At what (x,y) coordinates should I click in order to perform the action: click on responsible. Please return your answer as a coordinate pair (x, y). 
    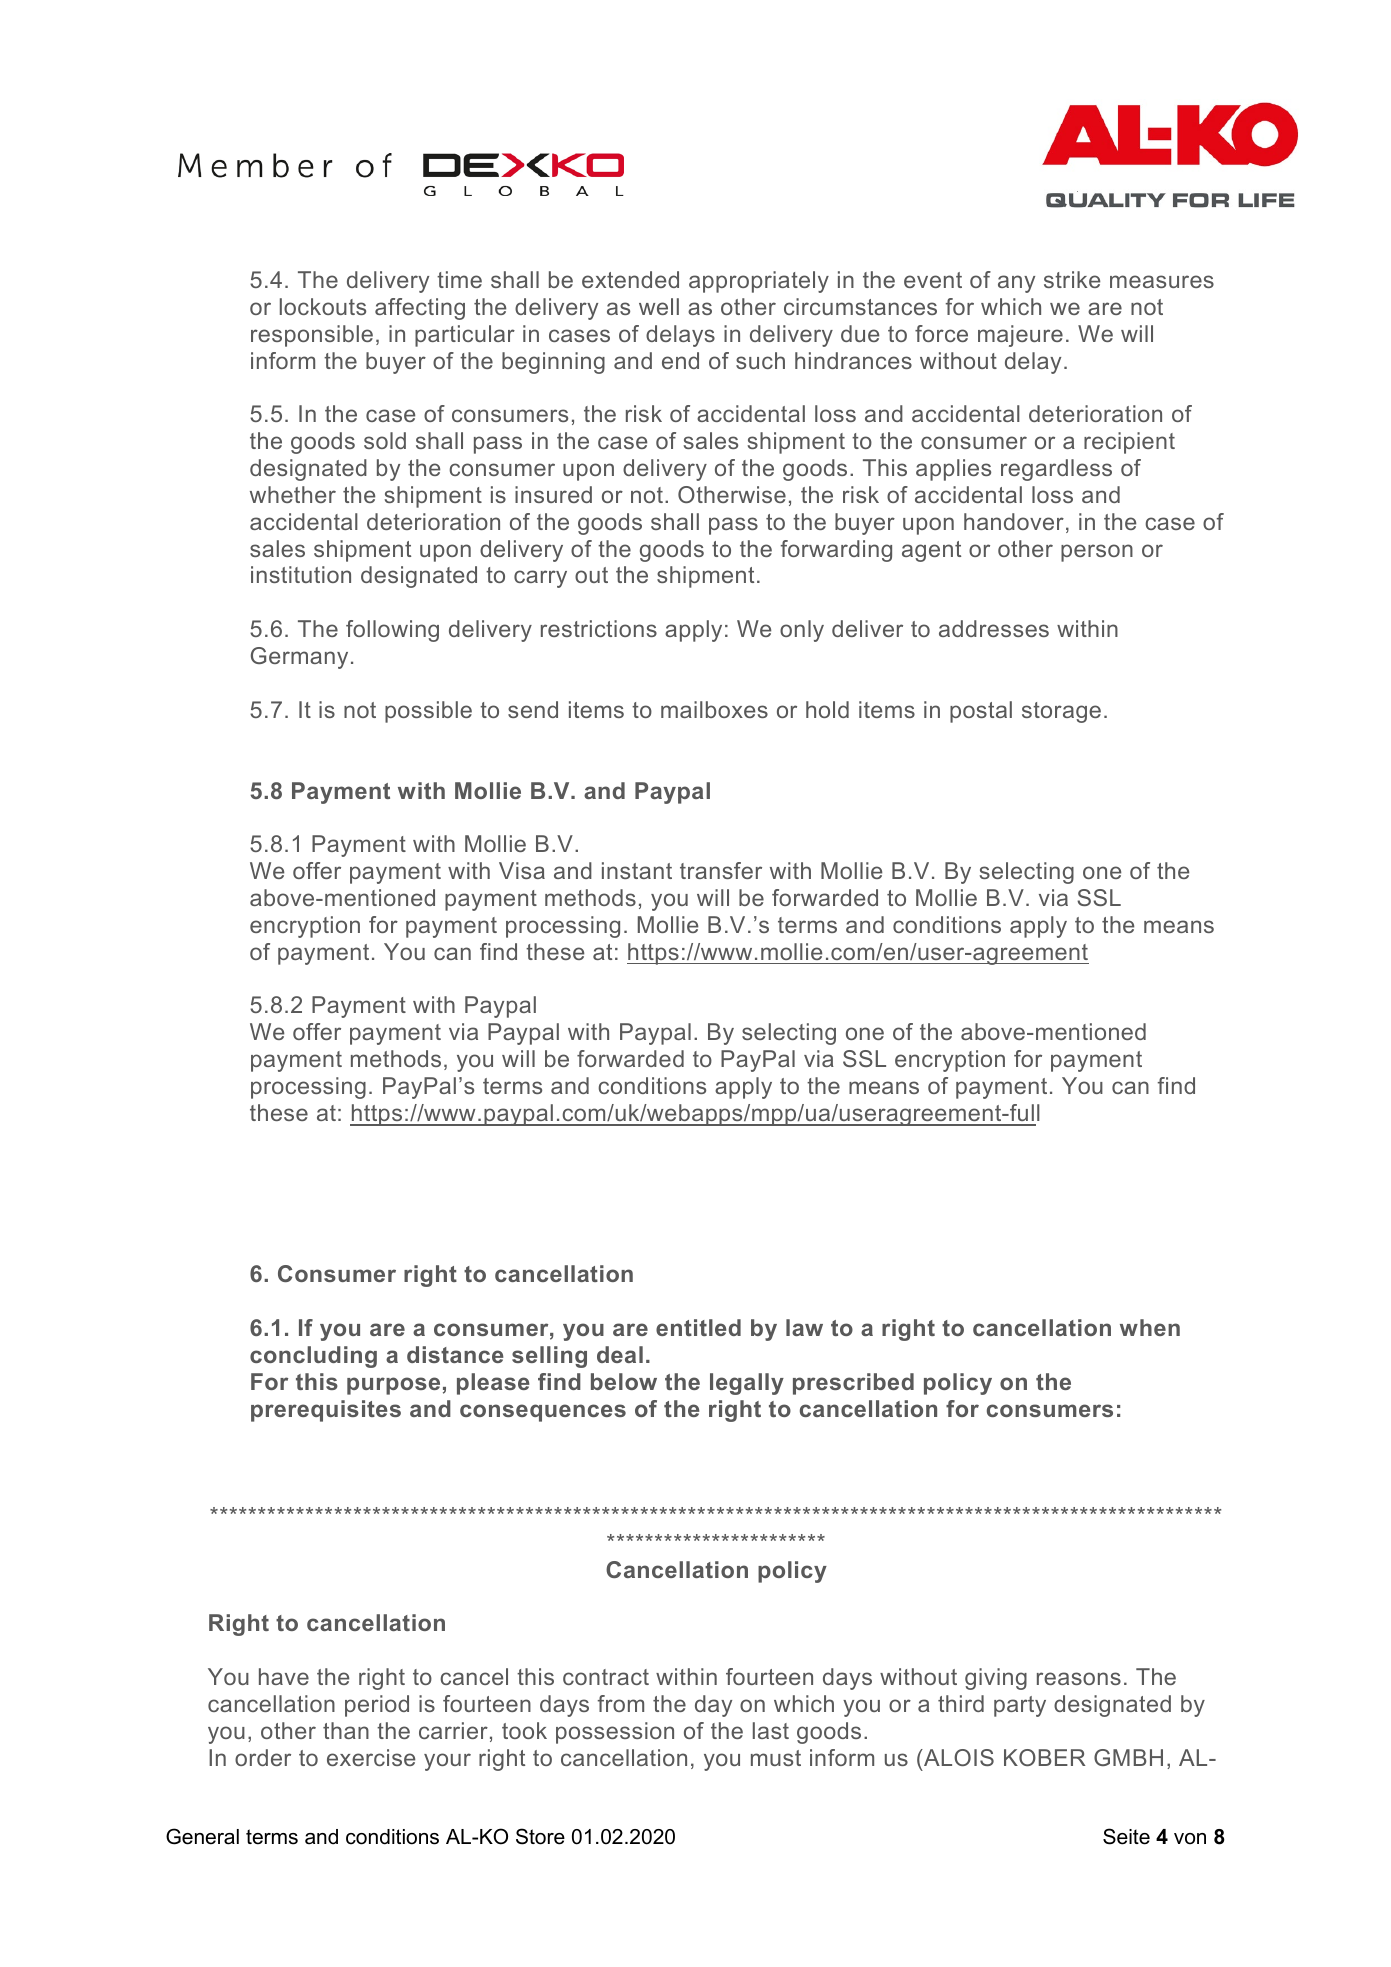
    Looking at the image, I should click on (312, 336).
